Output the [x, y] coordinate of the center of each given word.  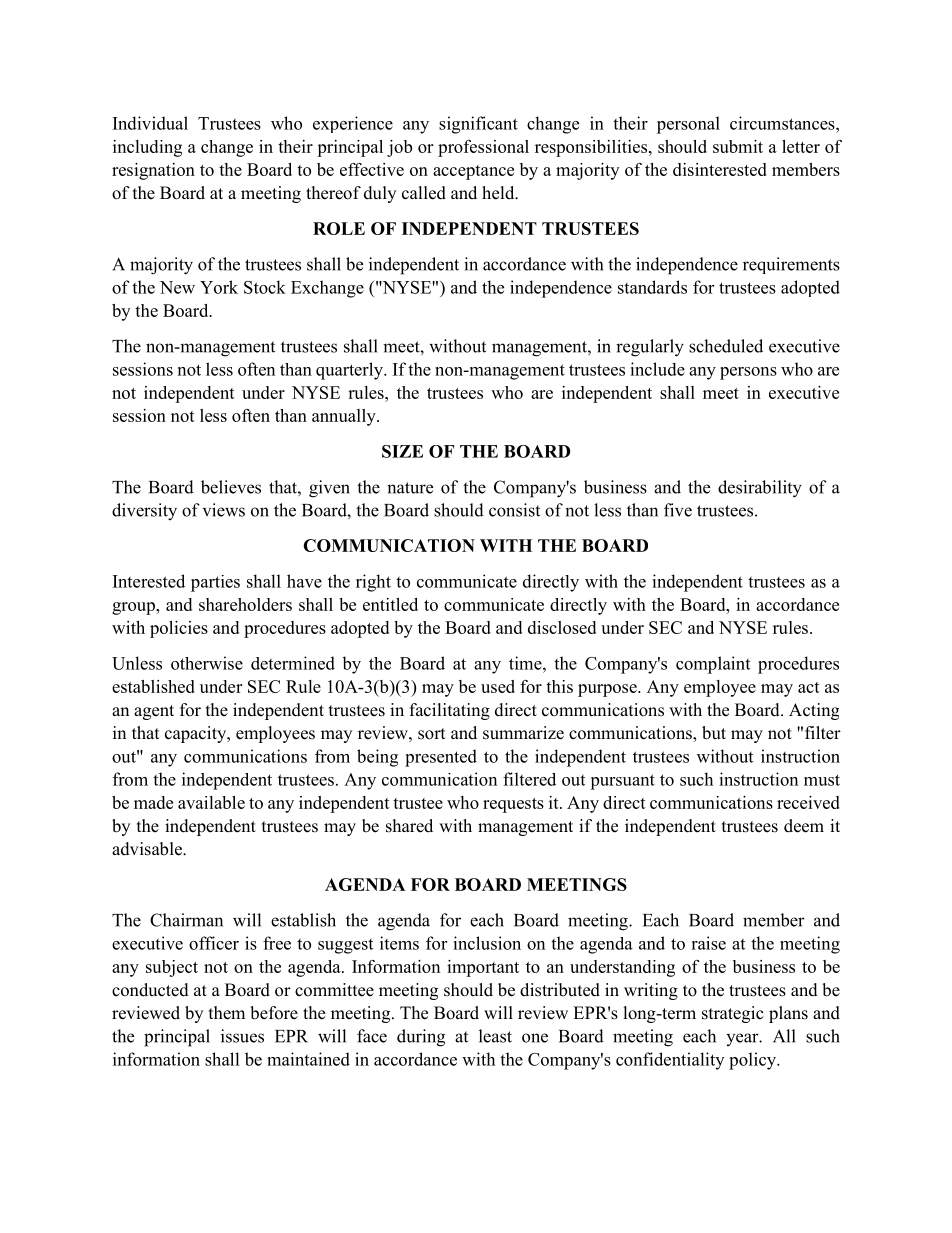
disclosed [562, 627]
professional [483, 148]
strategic [733, 1014]
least [495, 1036]
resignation [153, 171]
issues [242, 1036]
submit [738, 146]
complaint [713, 665]
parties [215, 583]
